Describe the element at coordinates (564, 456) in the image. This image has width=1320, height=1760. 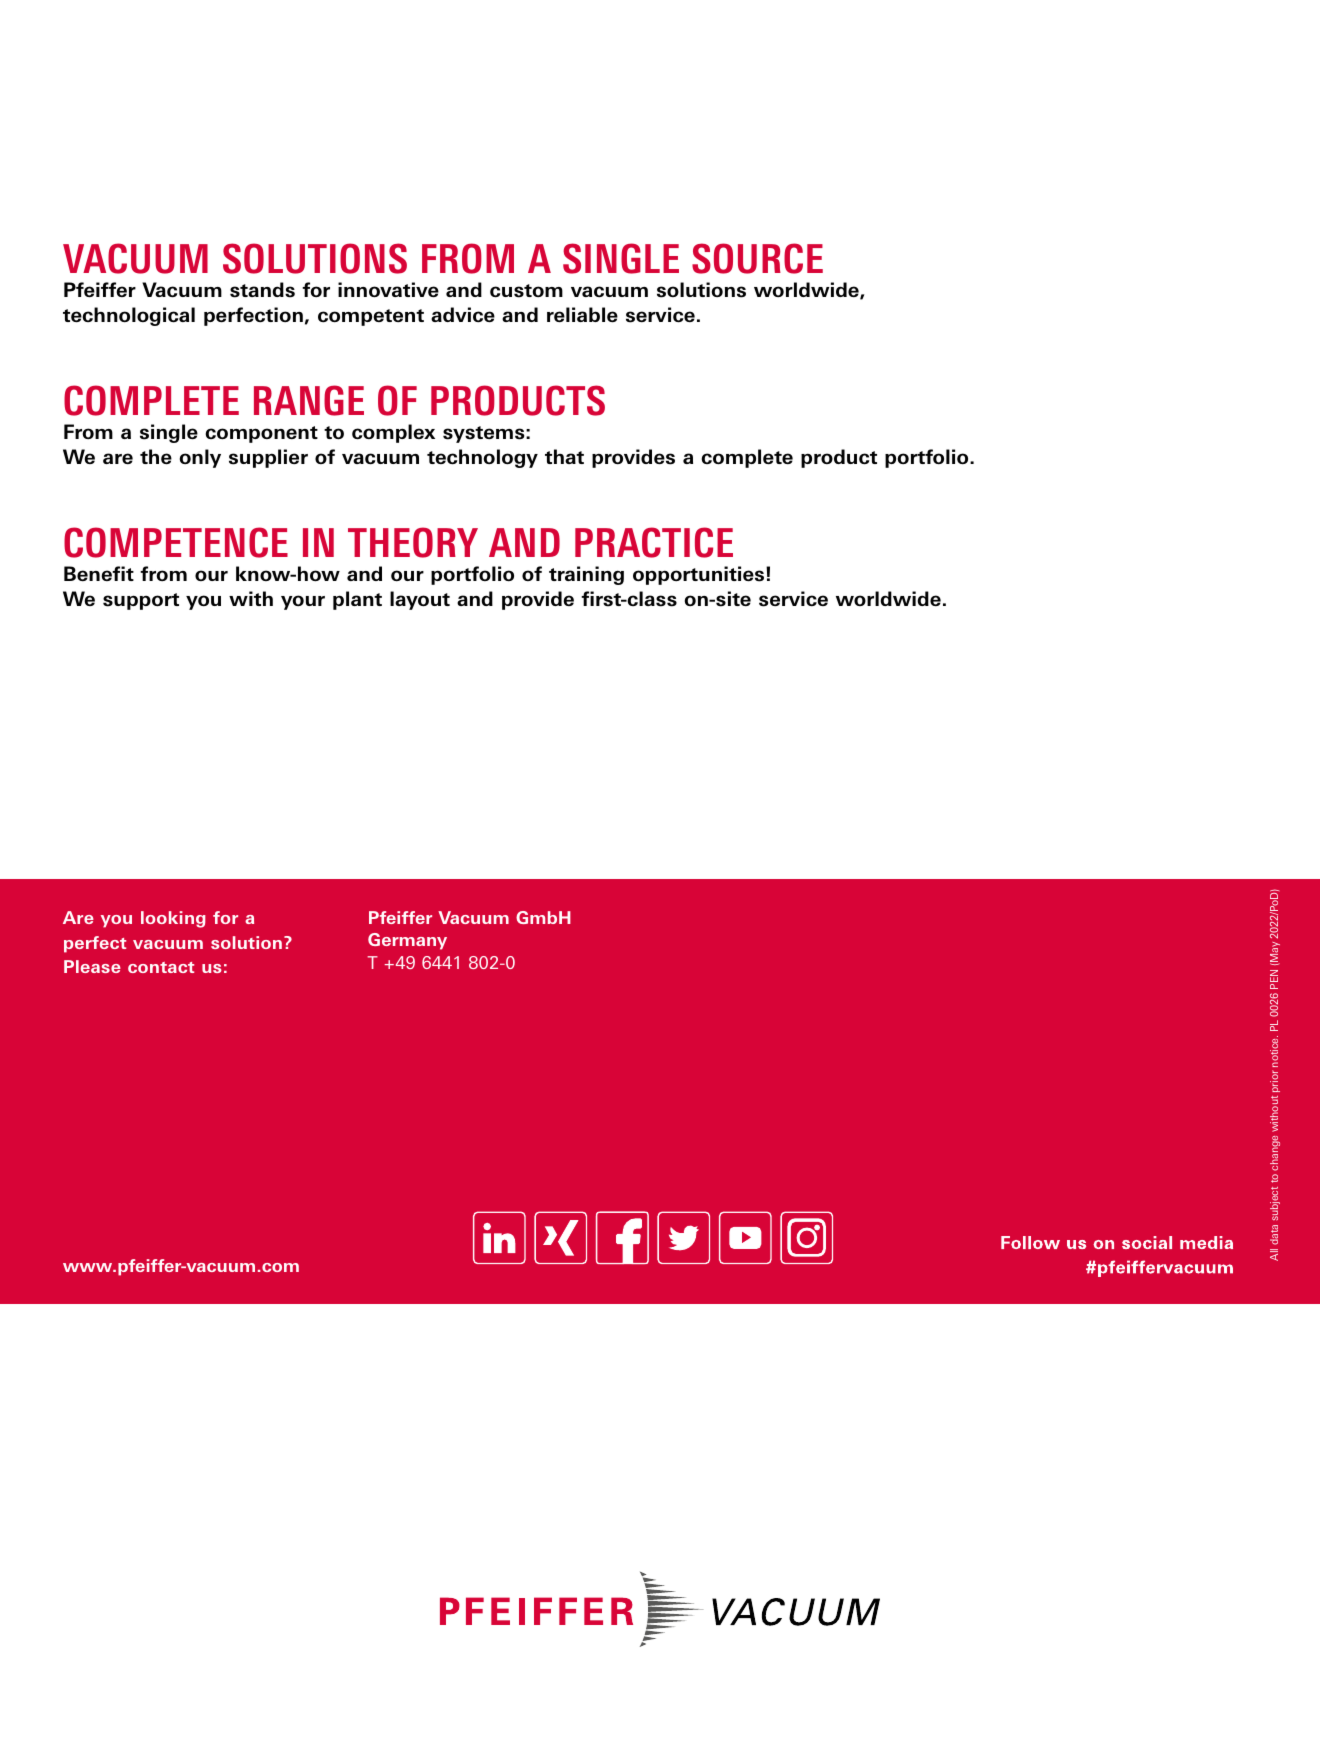
I see `that` at that location.
